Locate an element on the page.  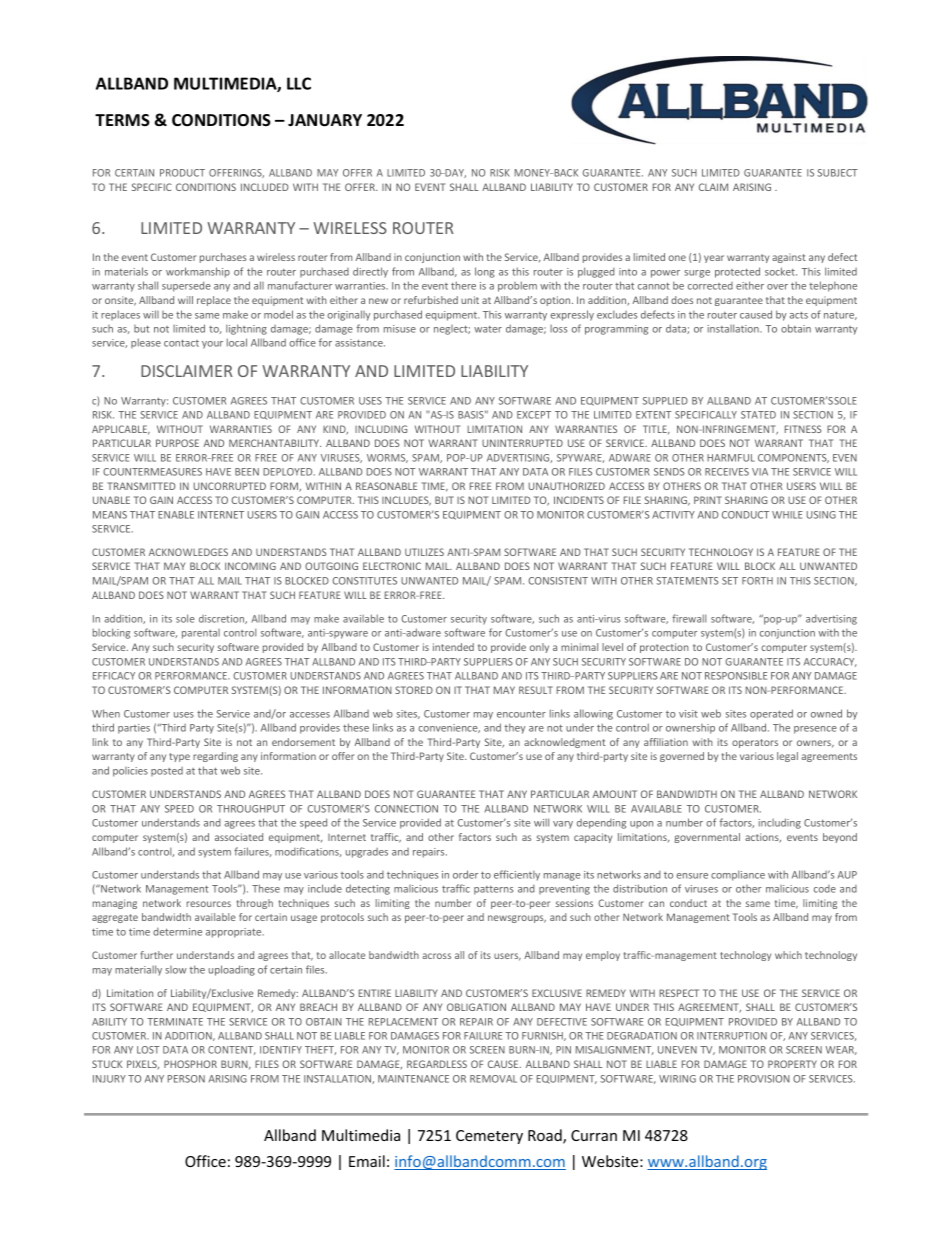
parental is located at coordinates (201, 634).
